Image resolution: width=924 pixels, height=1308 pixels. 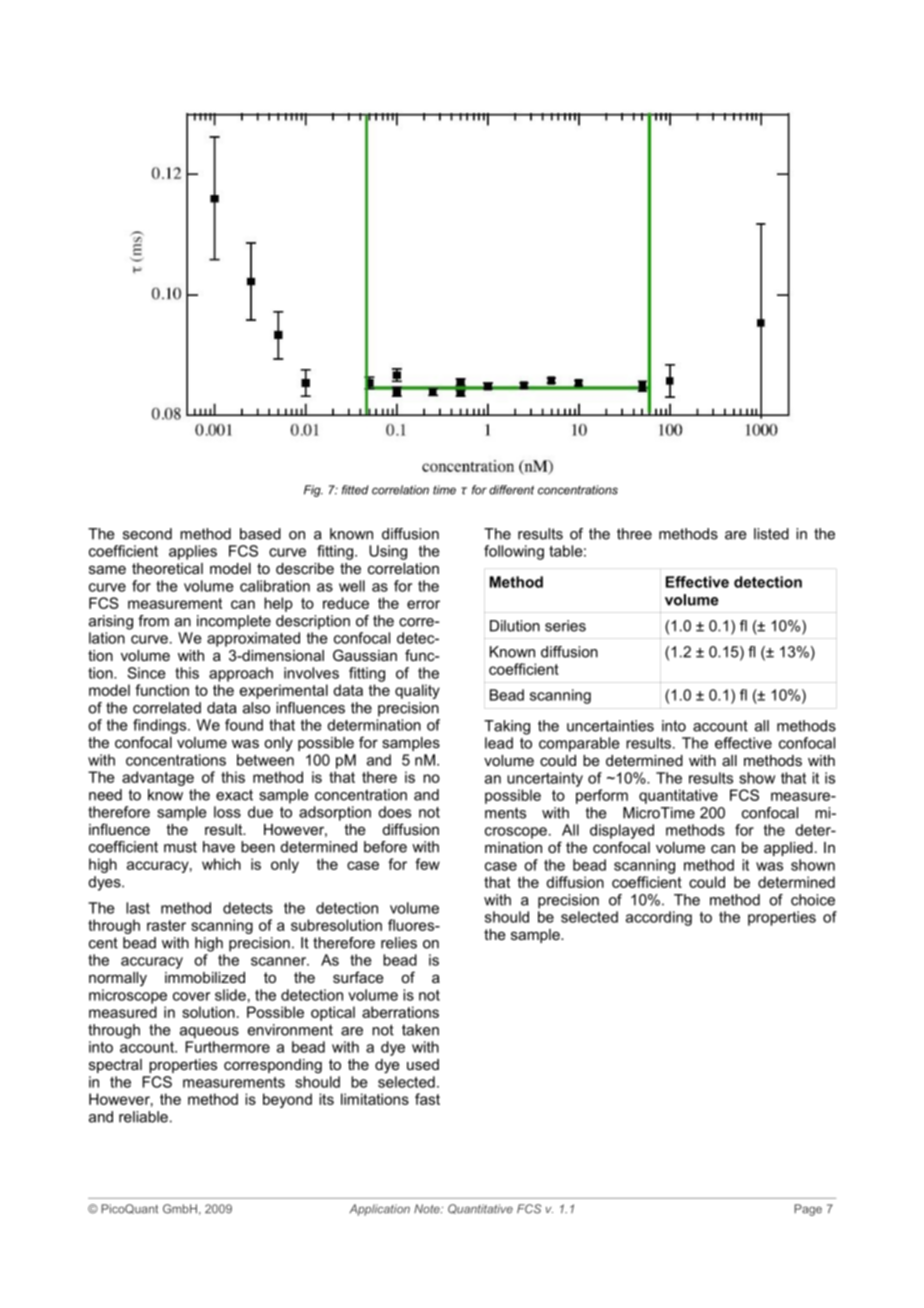 I want to click on relies, so click(x=399, y=943).
